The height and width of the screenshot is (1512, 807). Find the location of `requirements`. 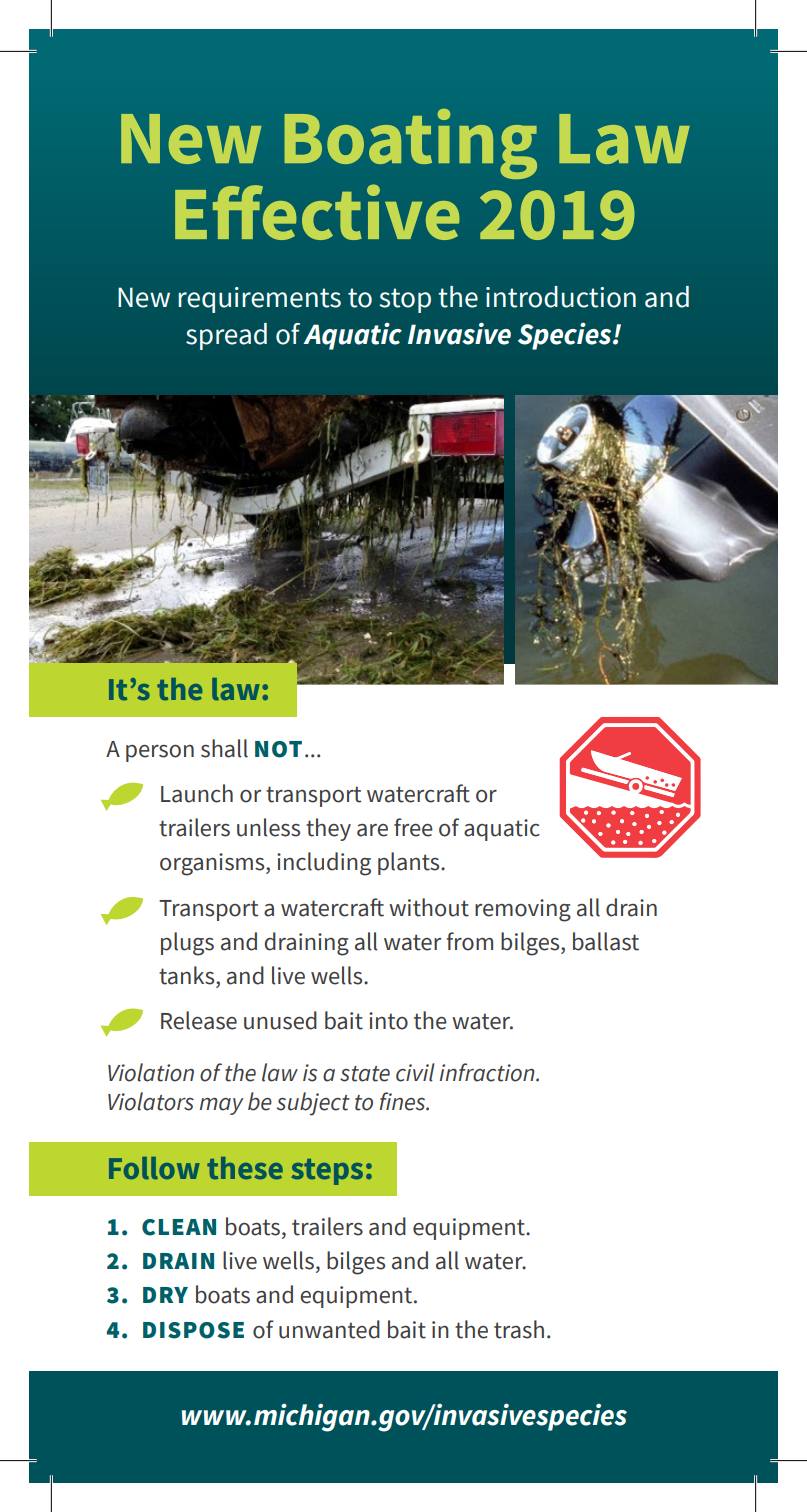

requirements is located at coordinates (259, 300).
